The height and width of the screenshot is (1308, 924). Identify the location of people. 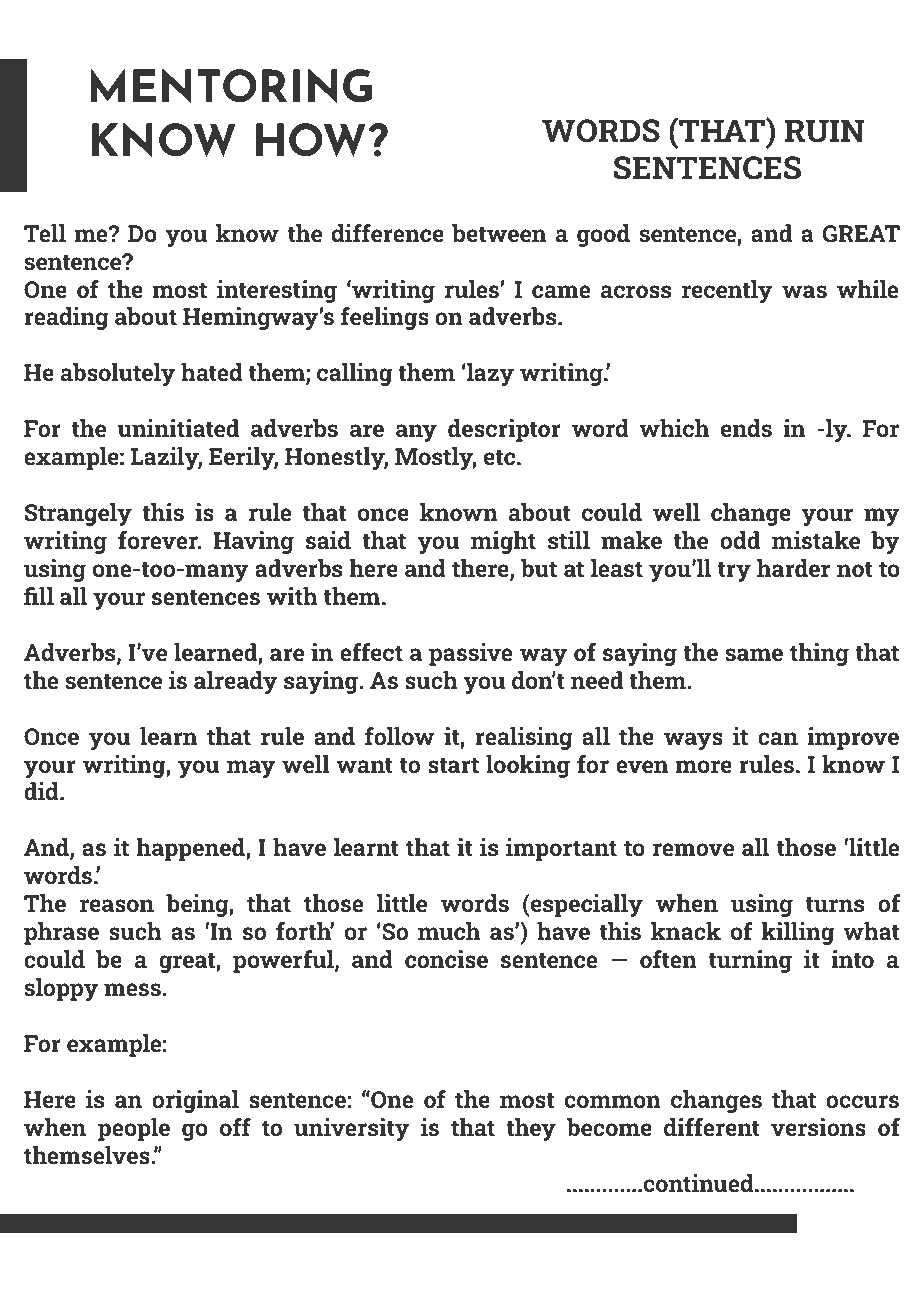
(134, 1129).
